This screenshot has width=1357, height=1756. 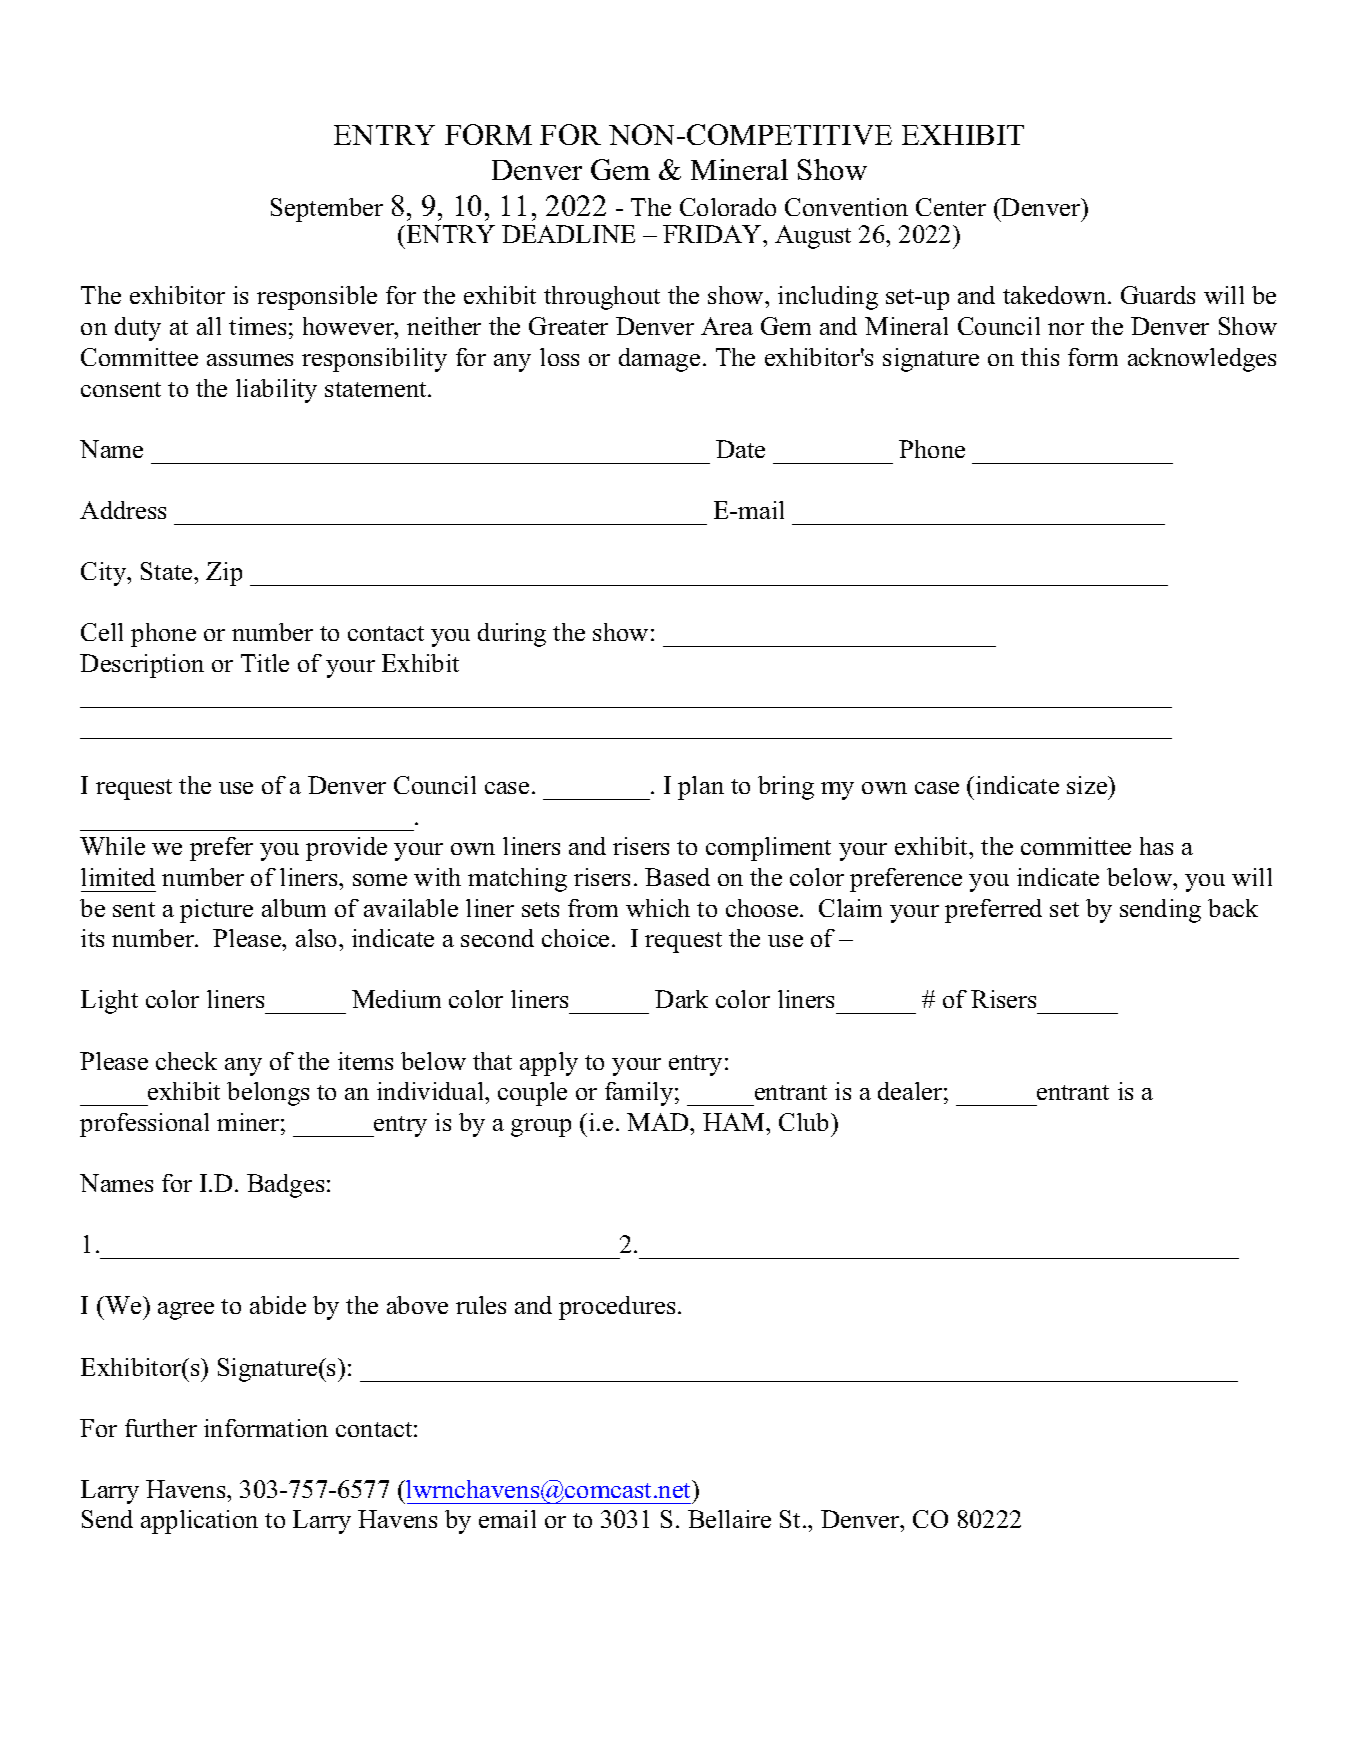 What do you see at coordinates (1056, 295) in the screenshot?
I see `takedown` at bounding box center [1056, 295].
